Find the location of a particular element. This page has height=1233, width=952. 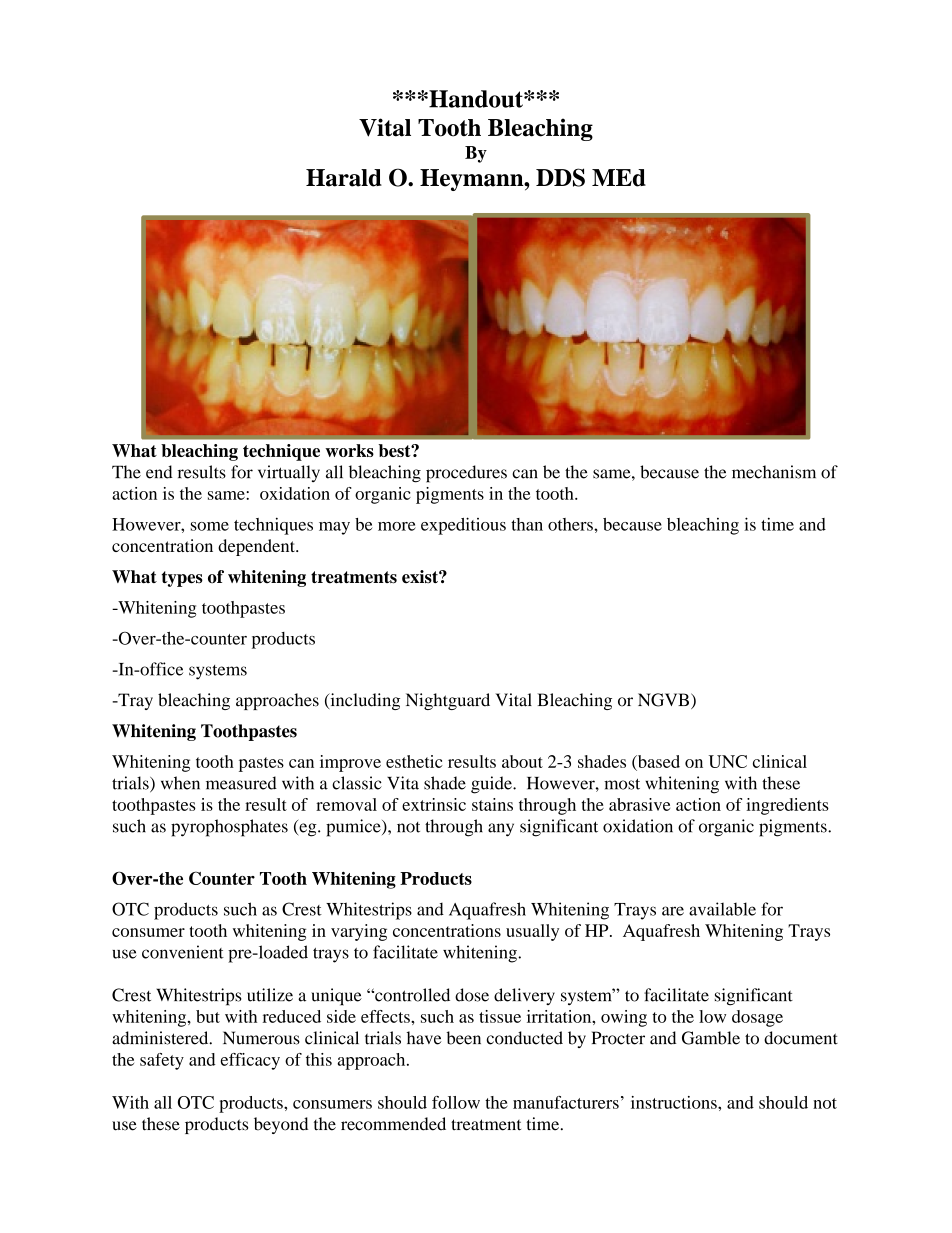

follow is located at coordinates (456, 1102).
